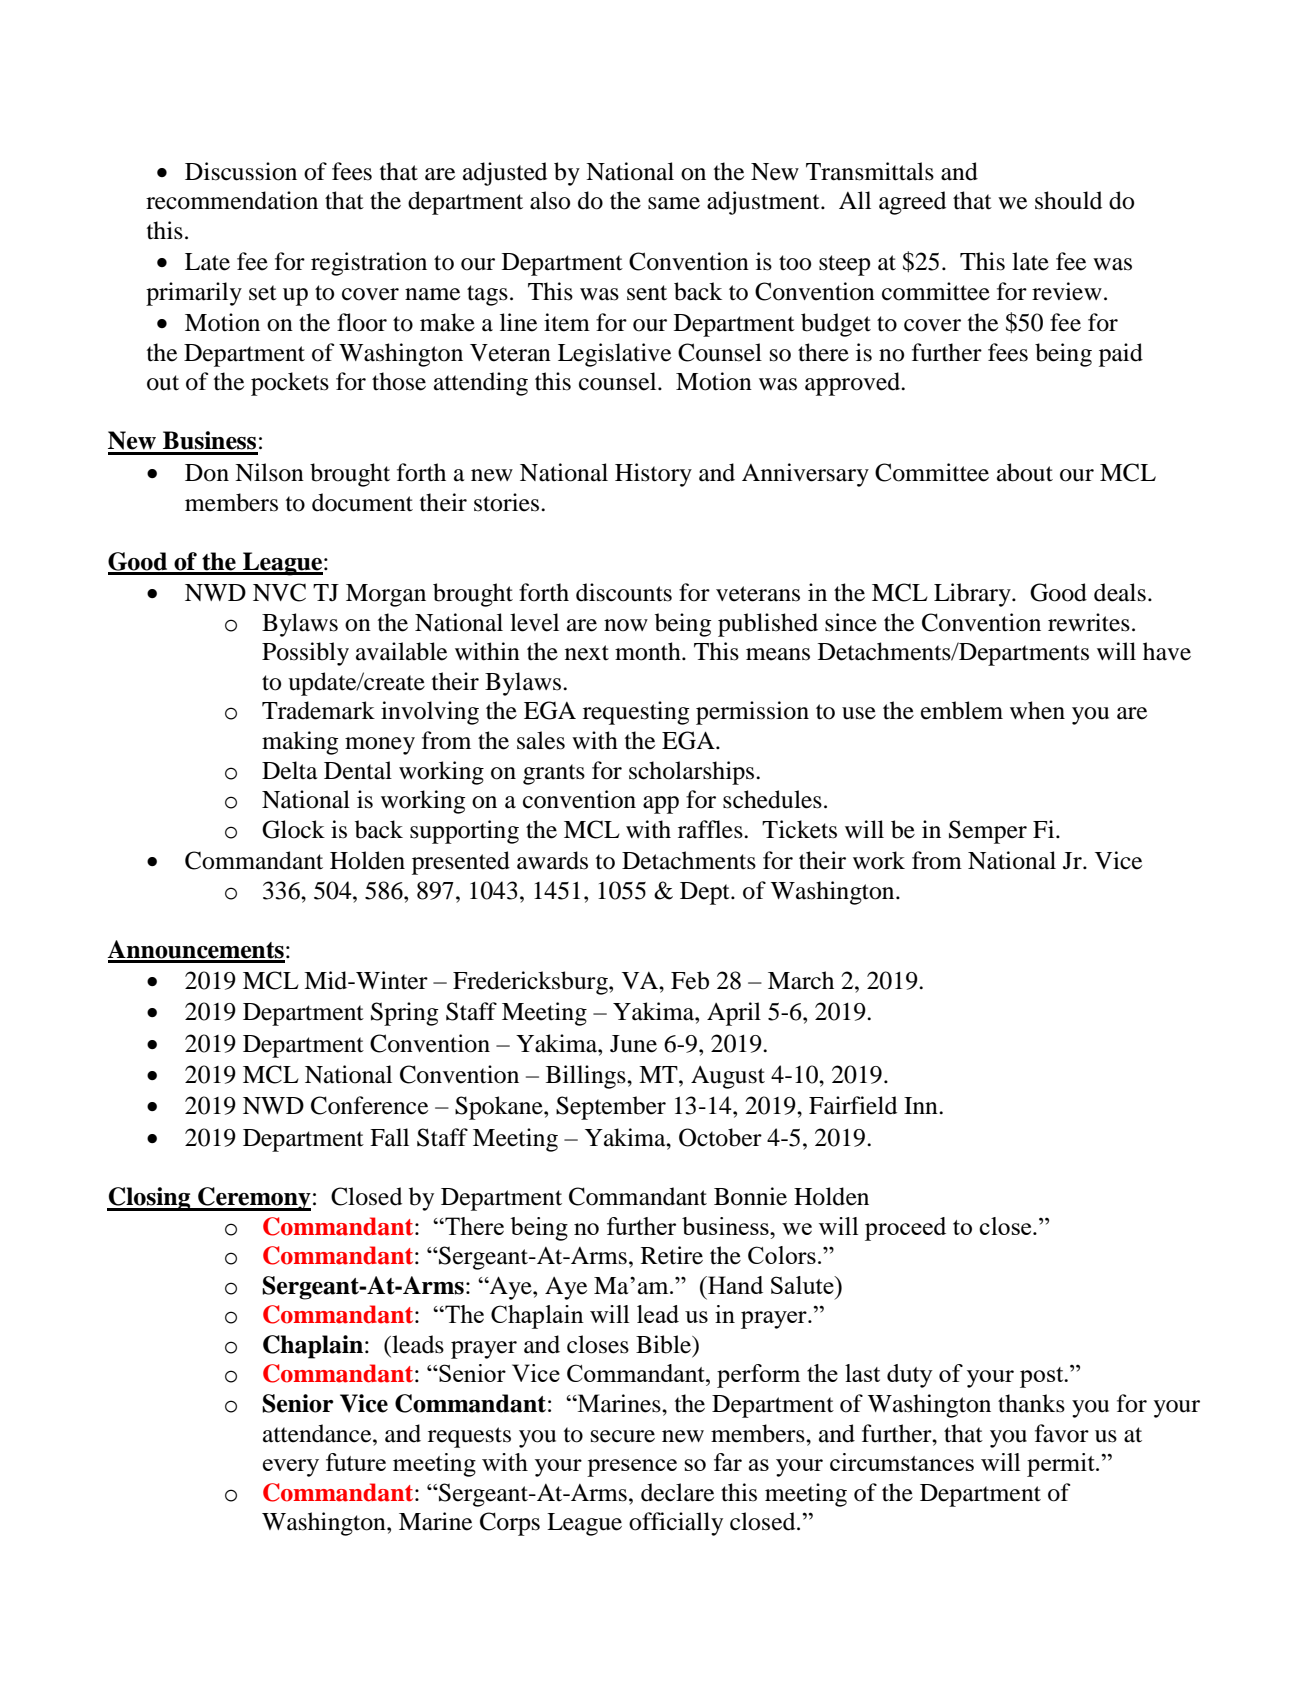 This image has width=1310, height=1696. What do you see at coordinates (232, 200) in the image?
I see `recommendation` at bounding box center [232, 200].
